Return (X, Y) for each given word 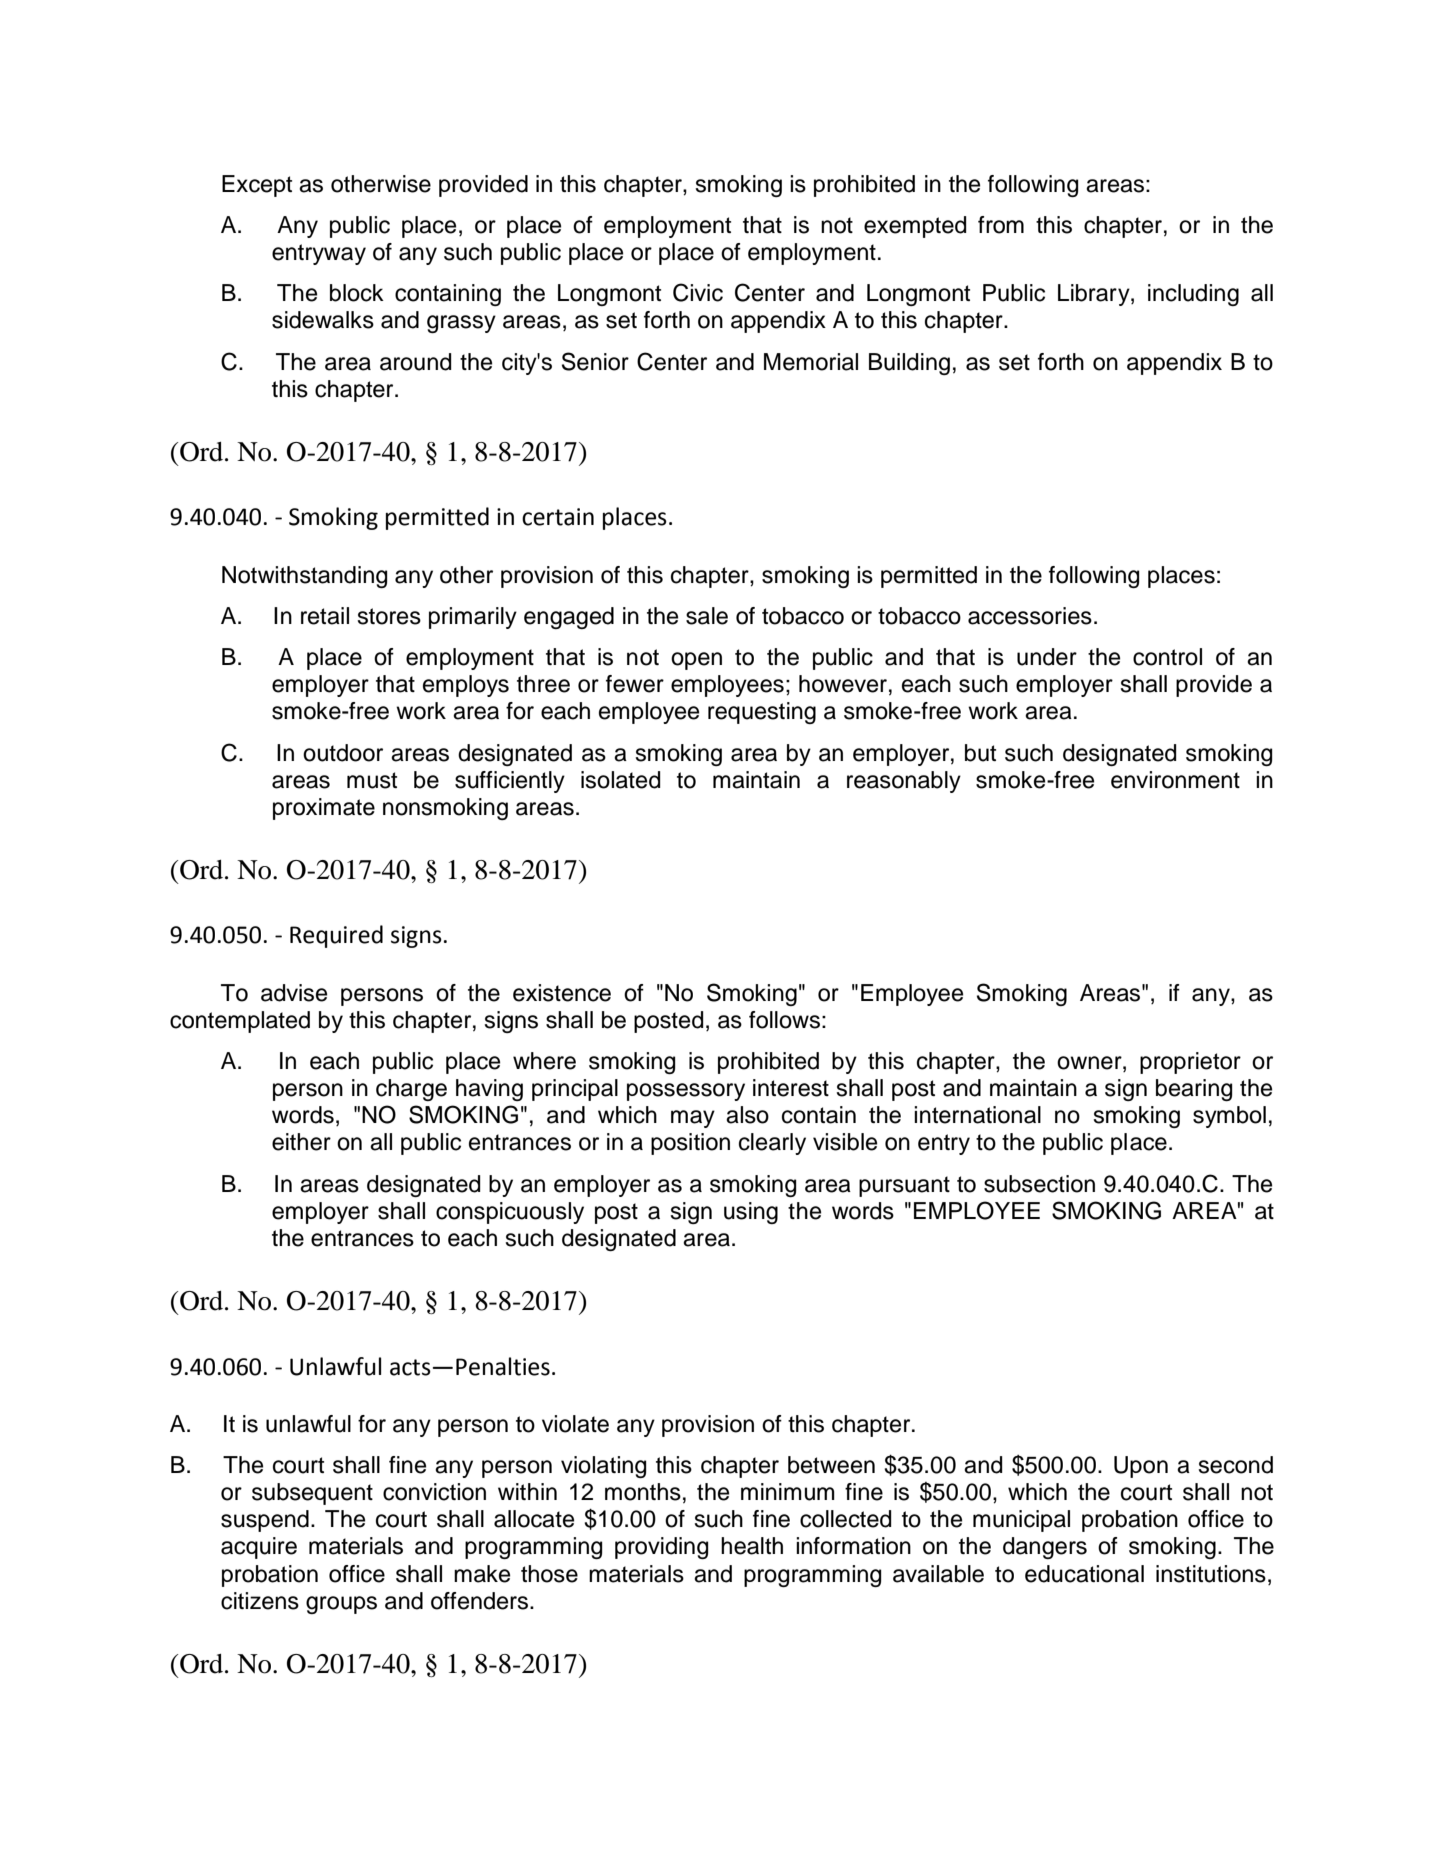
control (1167, 657)
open (696, 661)
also (747, 1115)
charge (411, 1090)
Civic (698, 292)
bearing (1194, 1090)
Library (1095, 295)
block (357, 293)
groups (341, 1605)
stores (389, 616)
